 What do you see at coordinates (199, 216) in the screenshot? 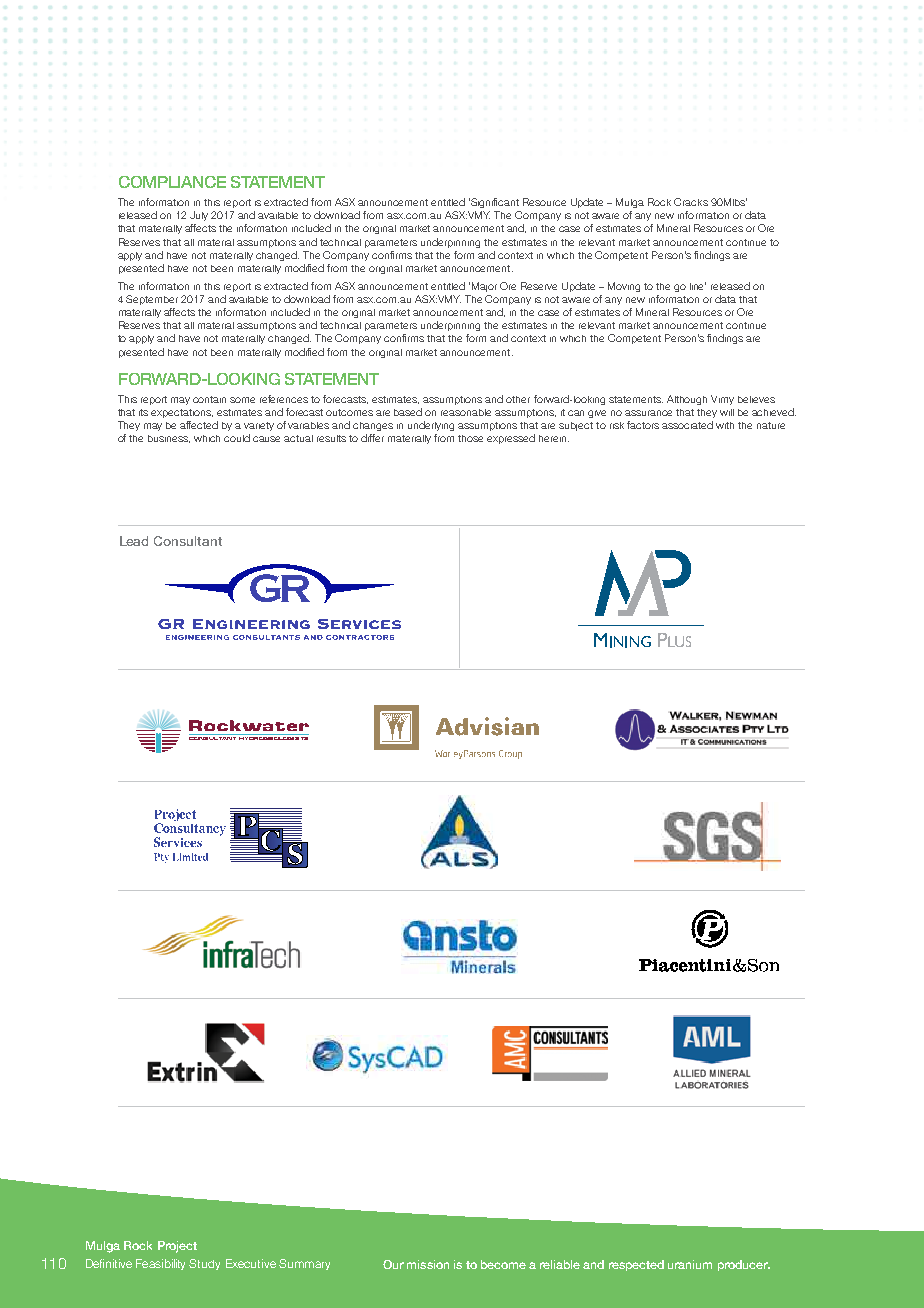
I see `July` at bounding box center [199, 216].
